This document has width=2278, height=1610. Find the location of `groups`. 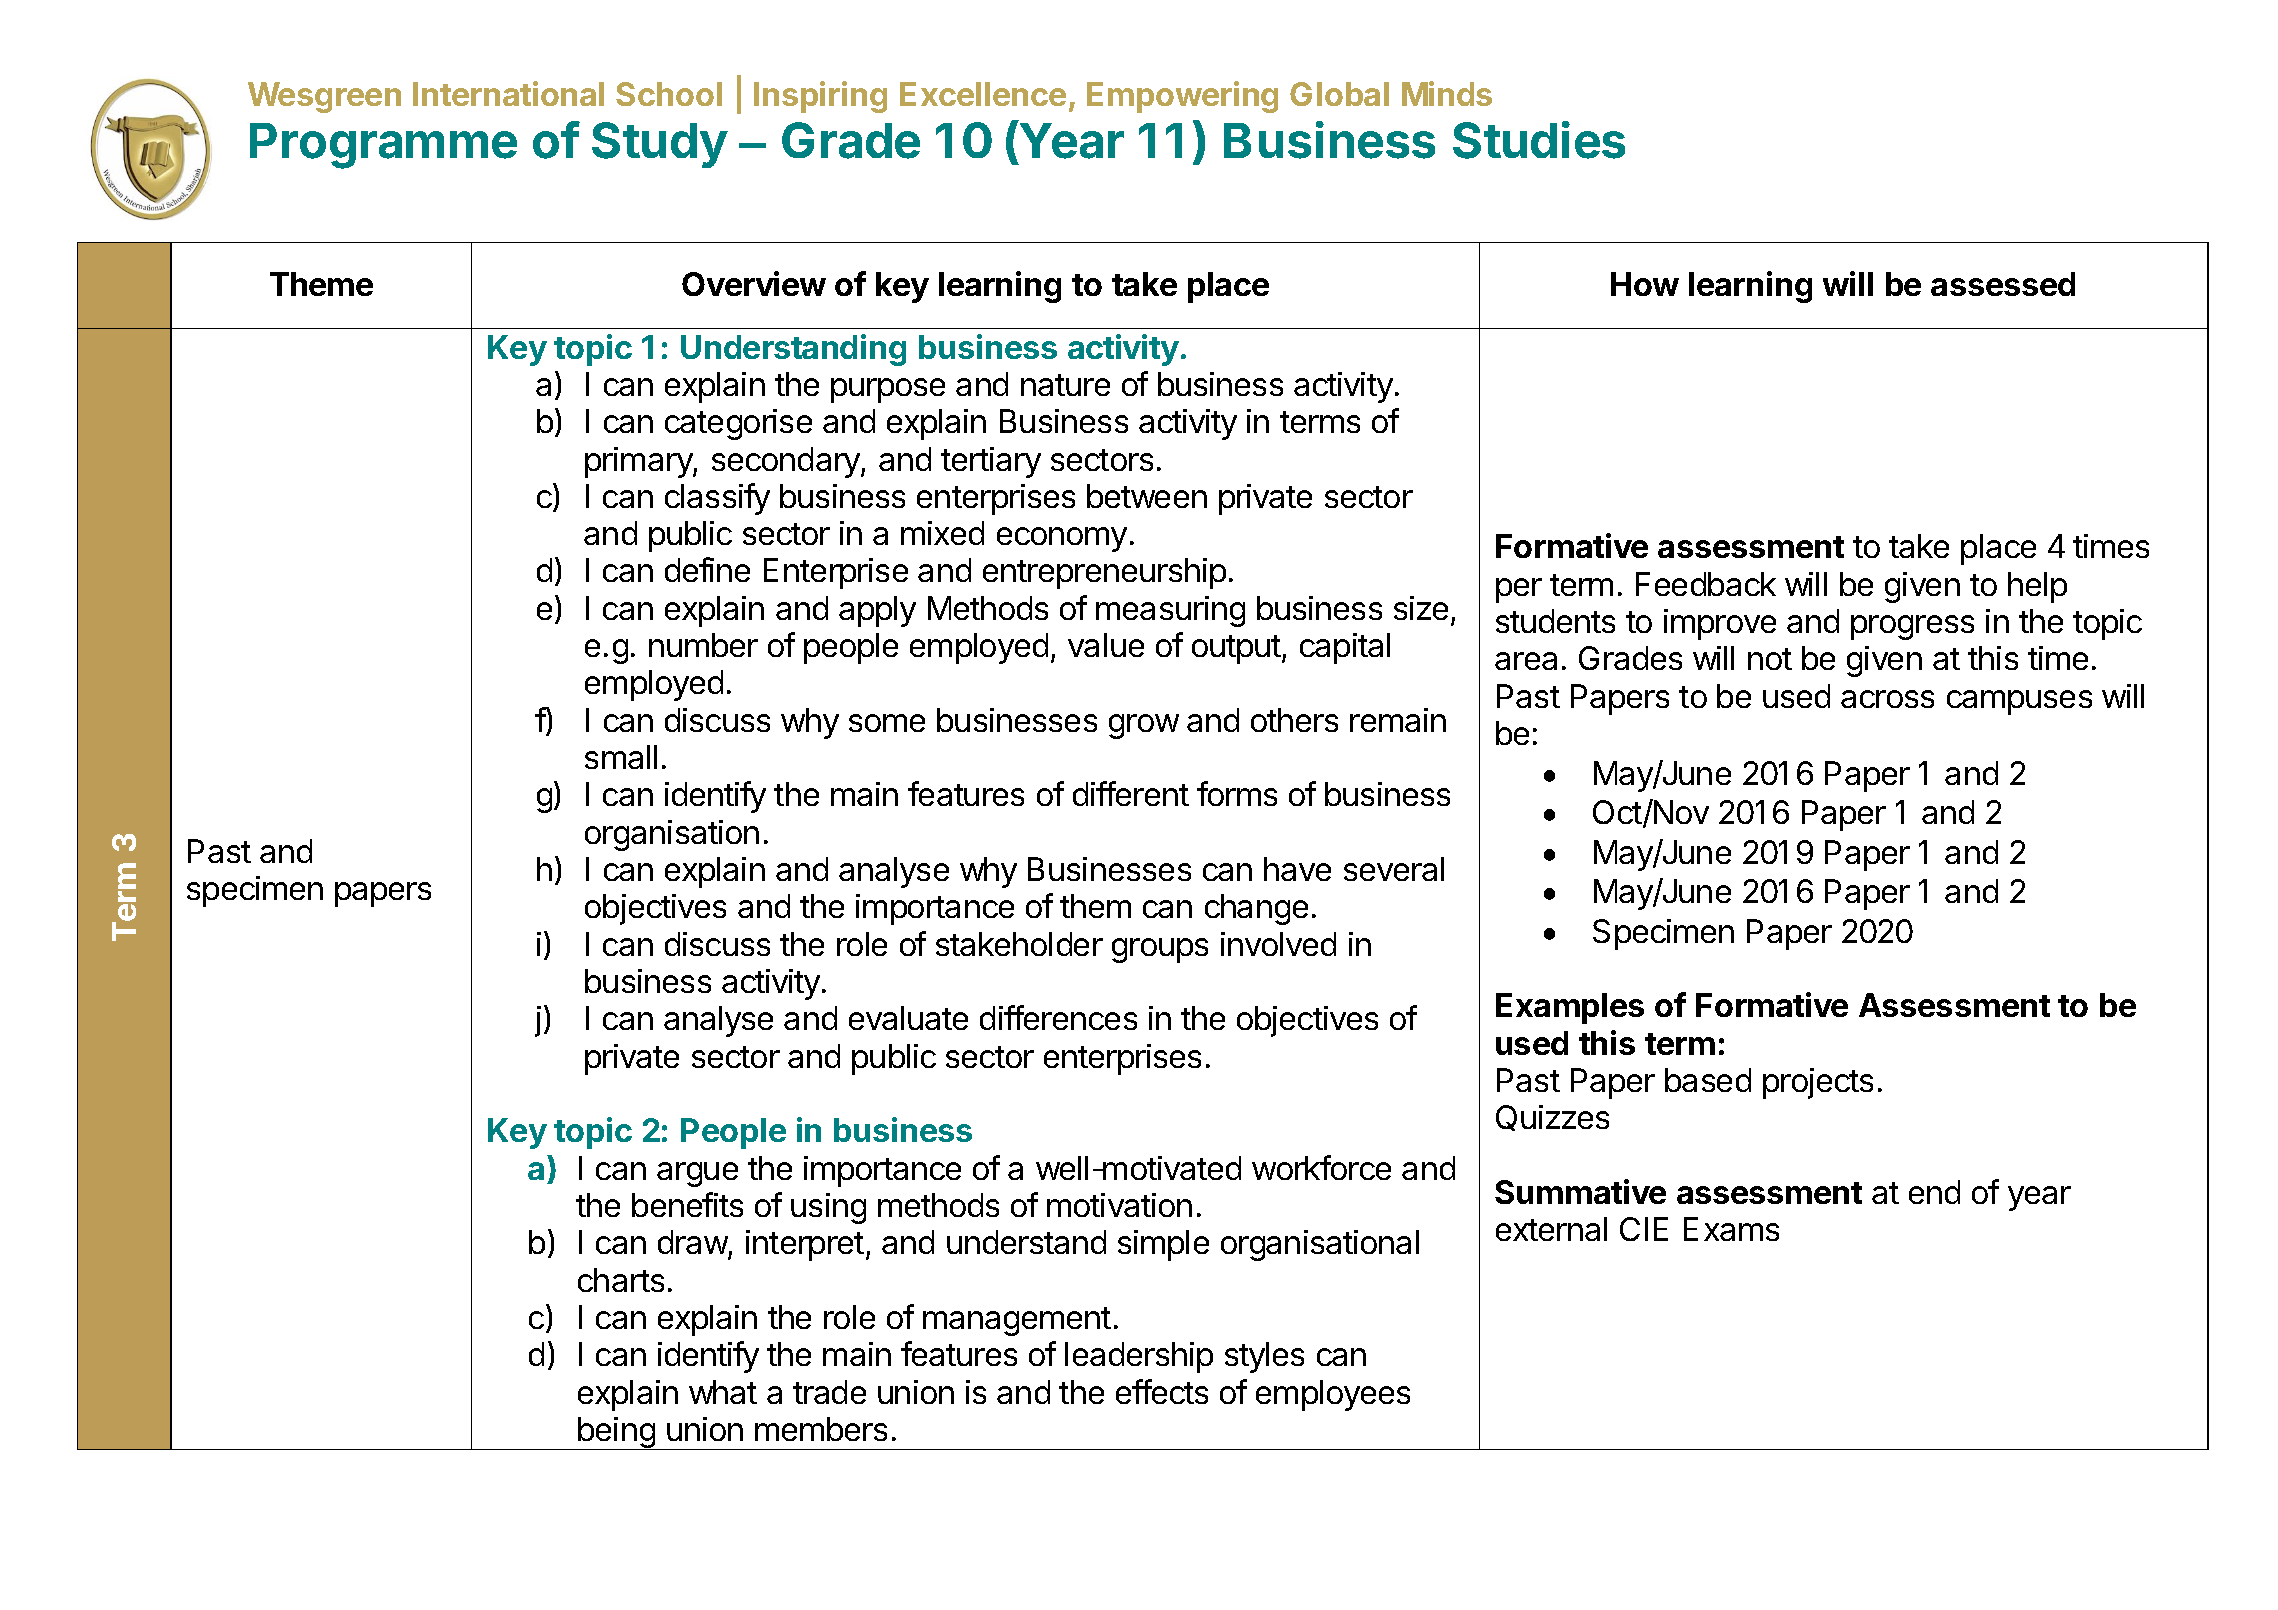

groups is located at coordinates (1160, 950).
